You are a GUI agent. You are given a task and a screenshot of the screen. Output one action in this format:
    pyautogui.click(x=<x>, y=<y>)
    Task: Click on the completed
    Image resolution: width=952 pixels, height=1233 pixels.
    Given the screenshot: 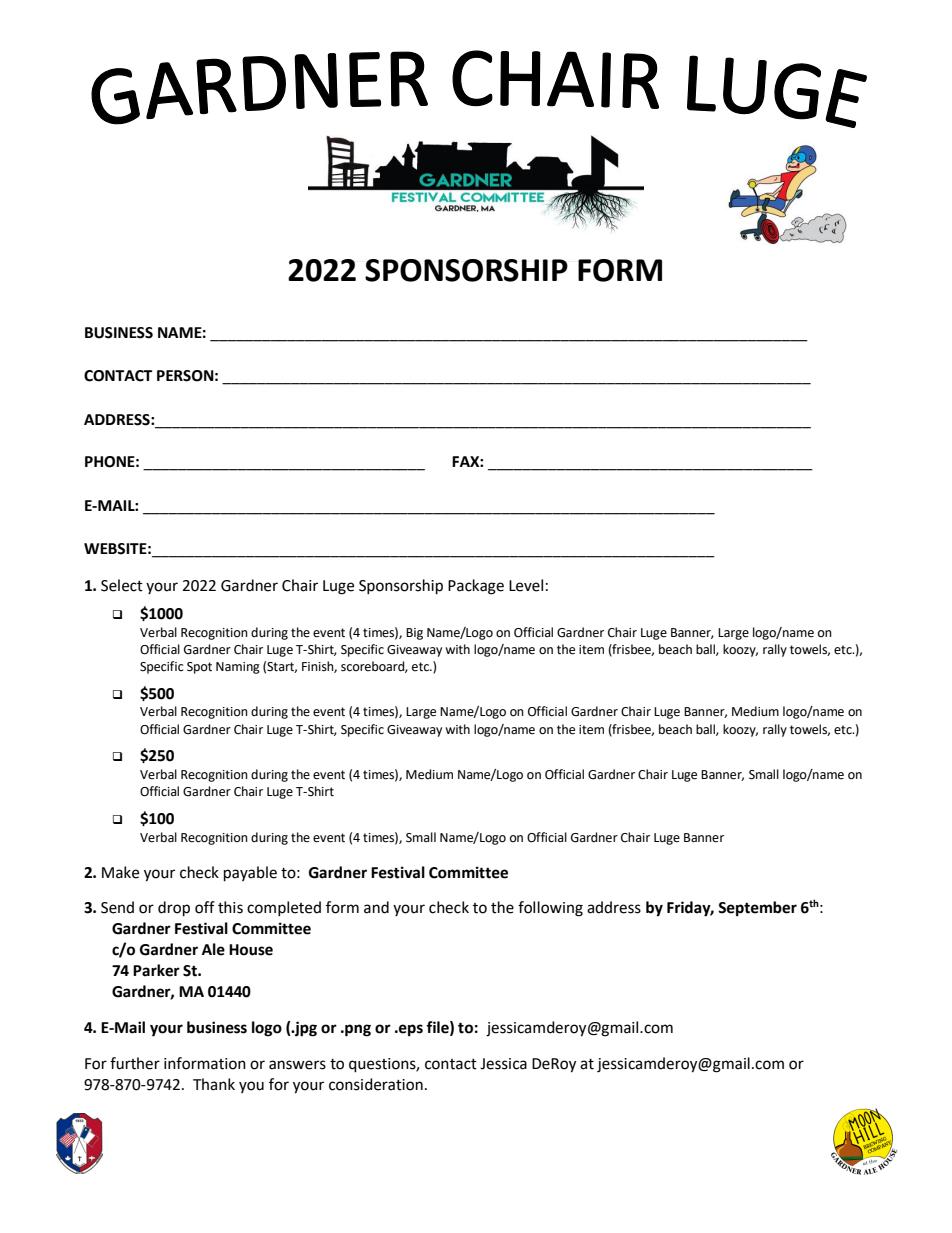 What is the action you would take?
    pyautogui.click(x=284, y=908)
